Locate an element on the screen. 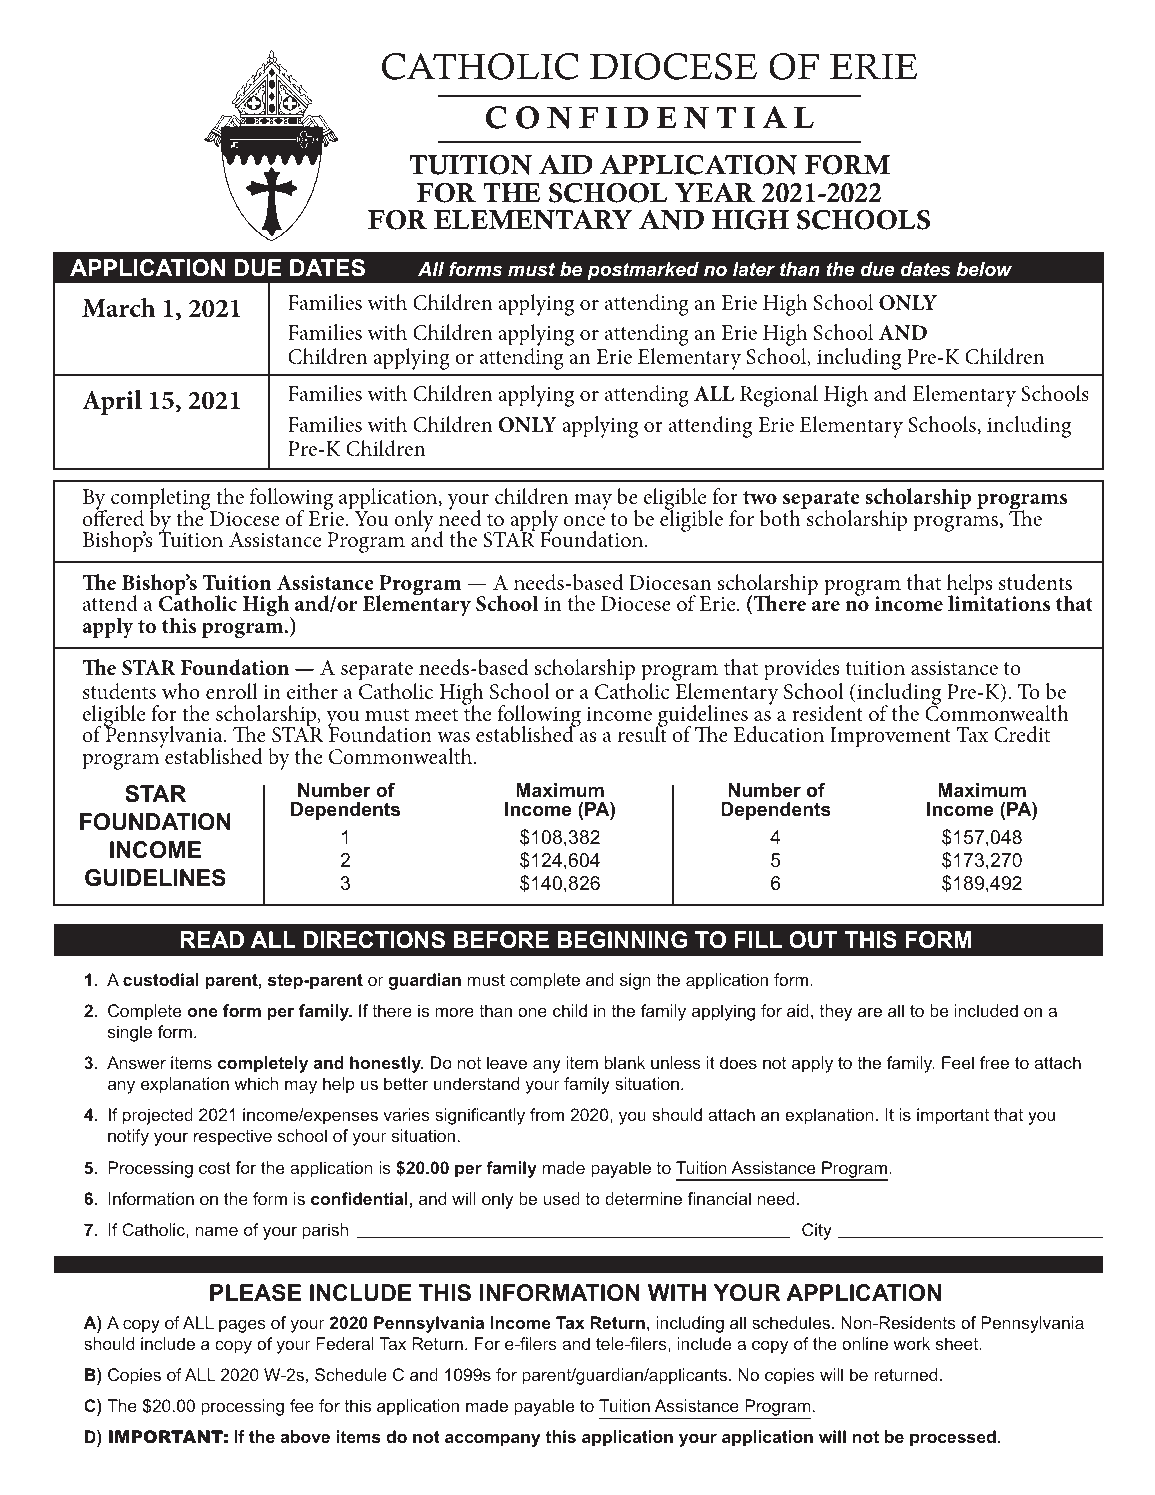 The height and width of the screenshot is (1495, 1155). result is located at coordinates (642, 733).
